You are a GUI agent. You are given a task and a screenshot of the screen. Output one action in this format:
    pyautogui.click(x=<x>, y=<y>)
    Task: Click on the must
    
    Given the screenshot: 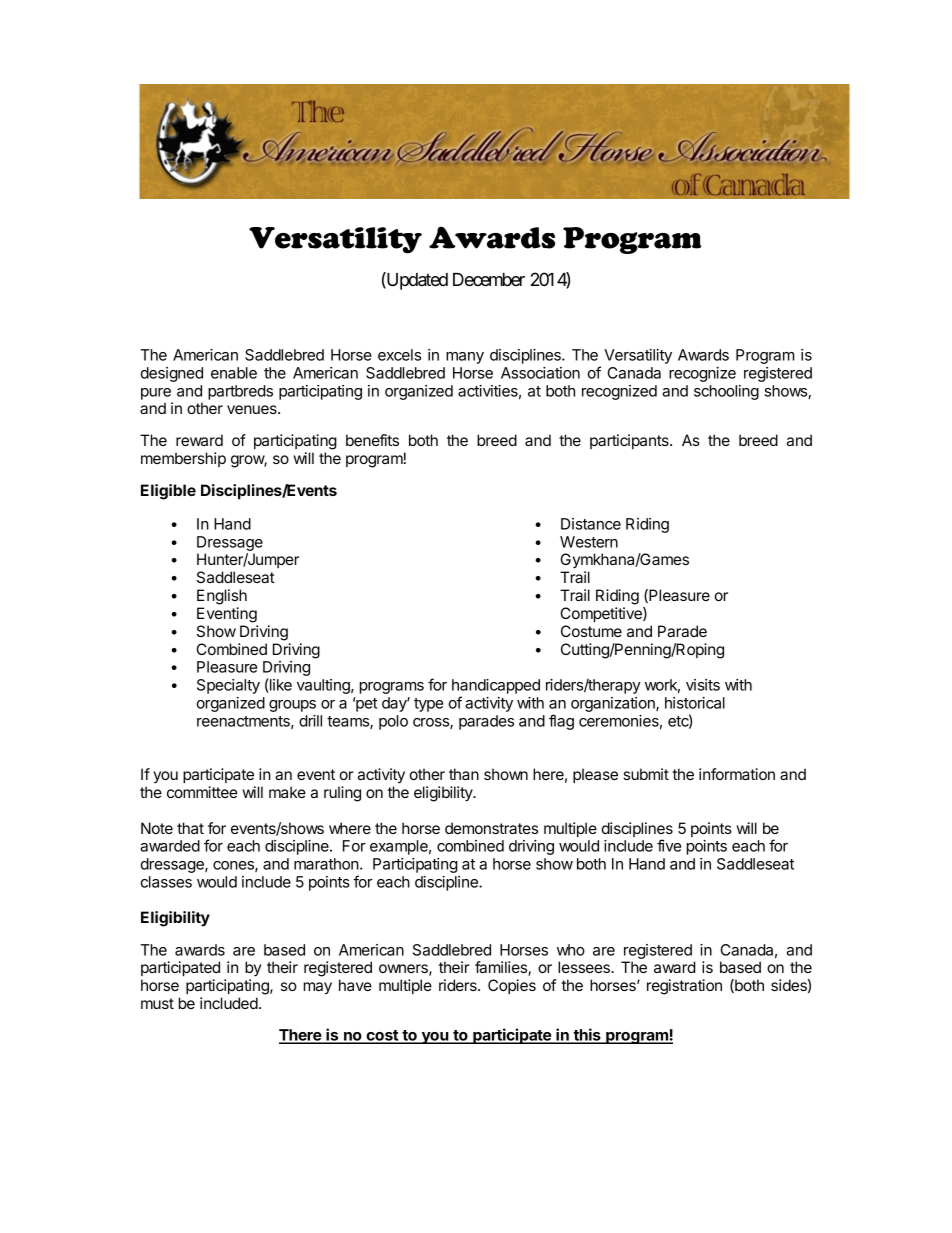 What is the action you would take?
    pyautogui.click(x=157, y=1003)
